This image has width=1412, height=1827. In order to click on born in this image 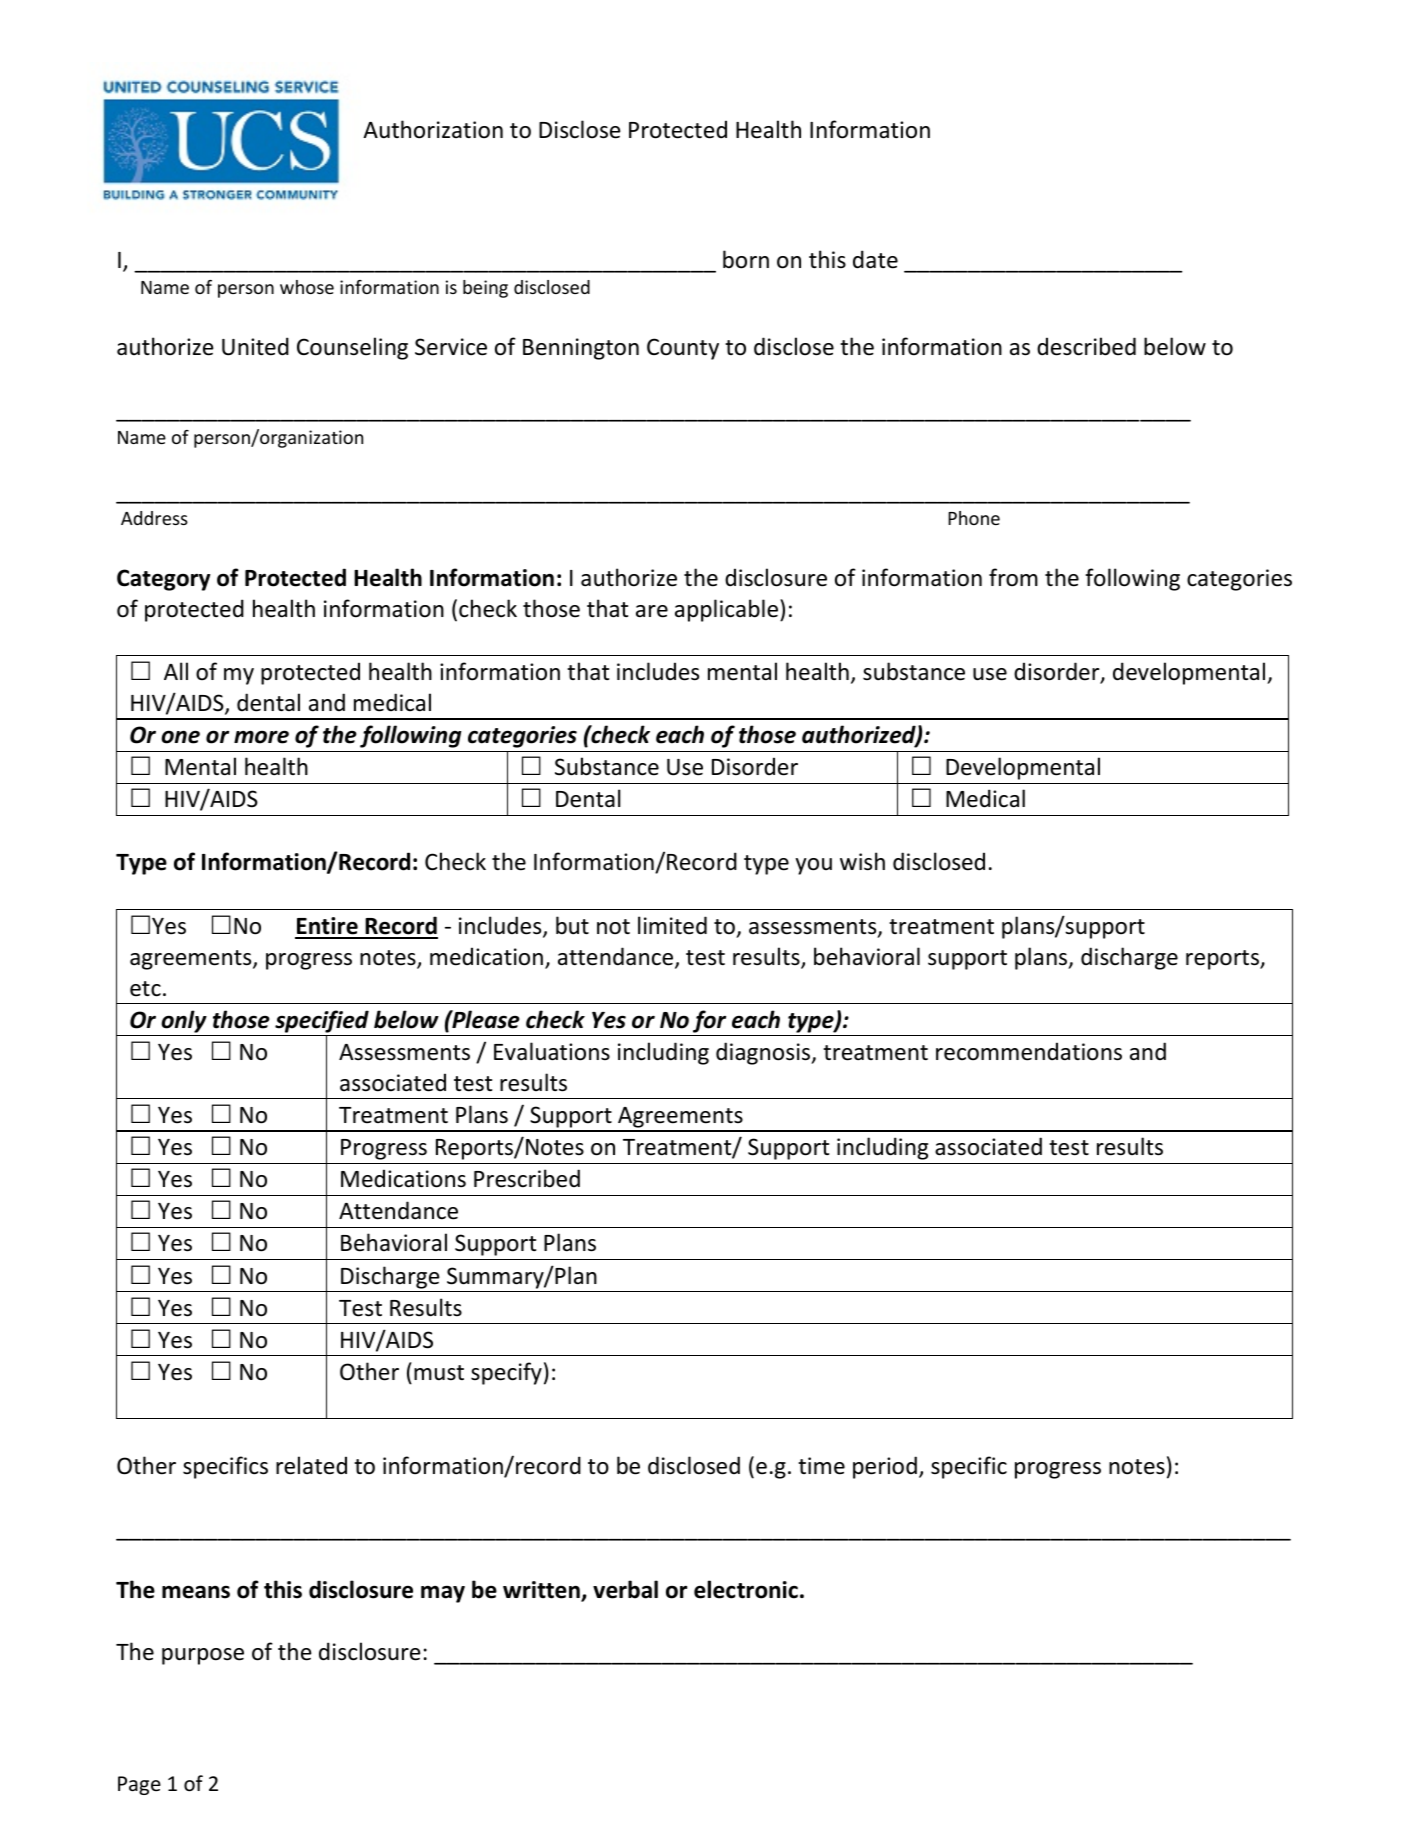, I will do `click(746, 259)`.
